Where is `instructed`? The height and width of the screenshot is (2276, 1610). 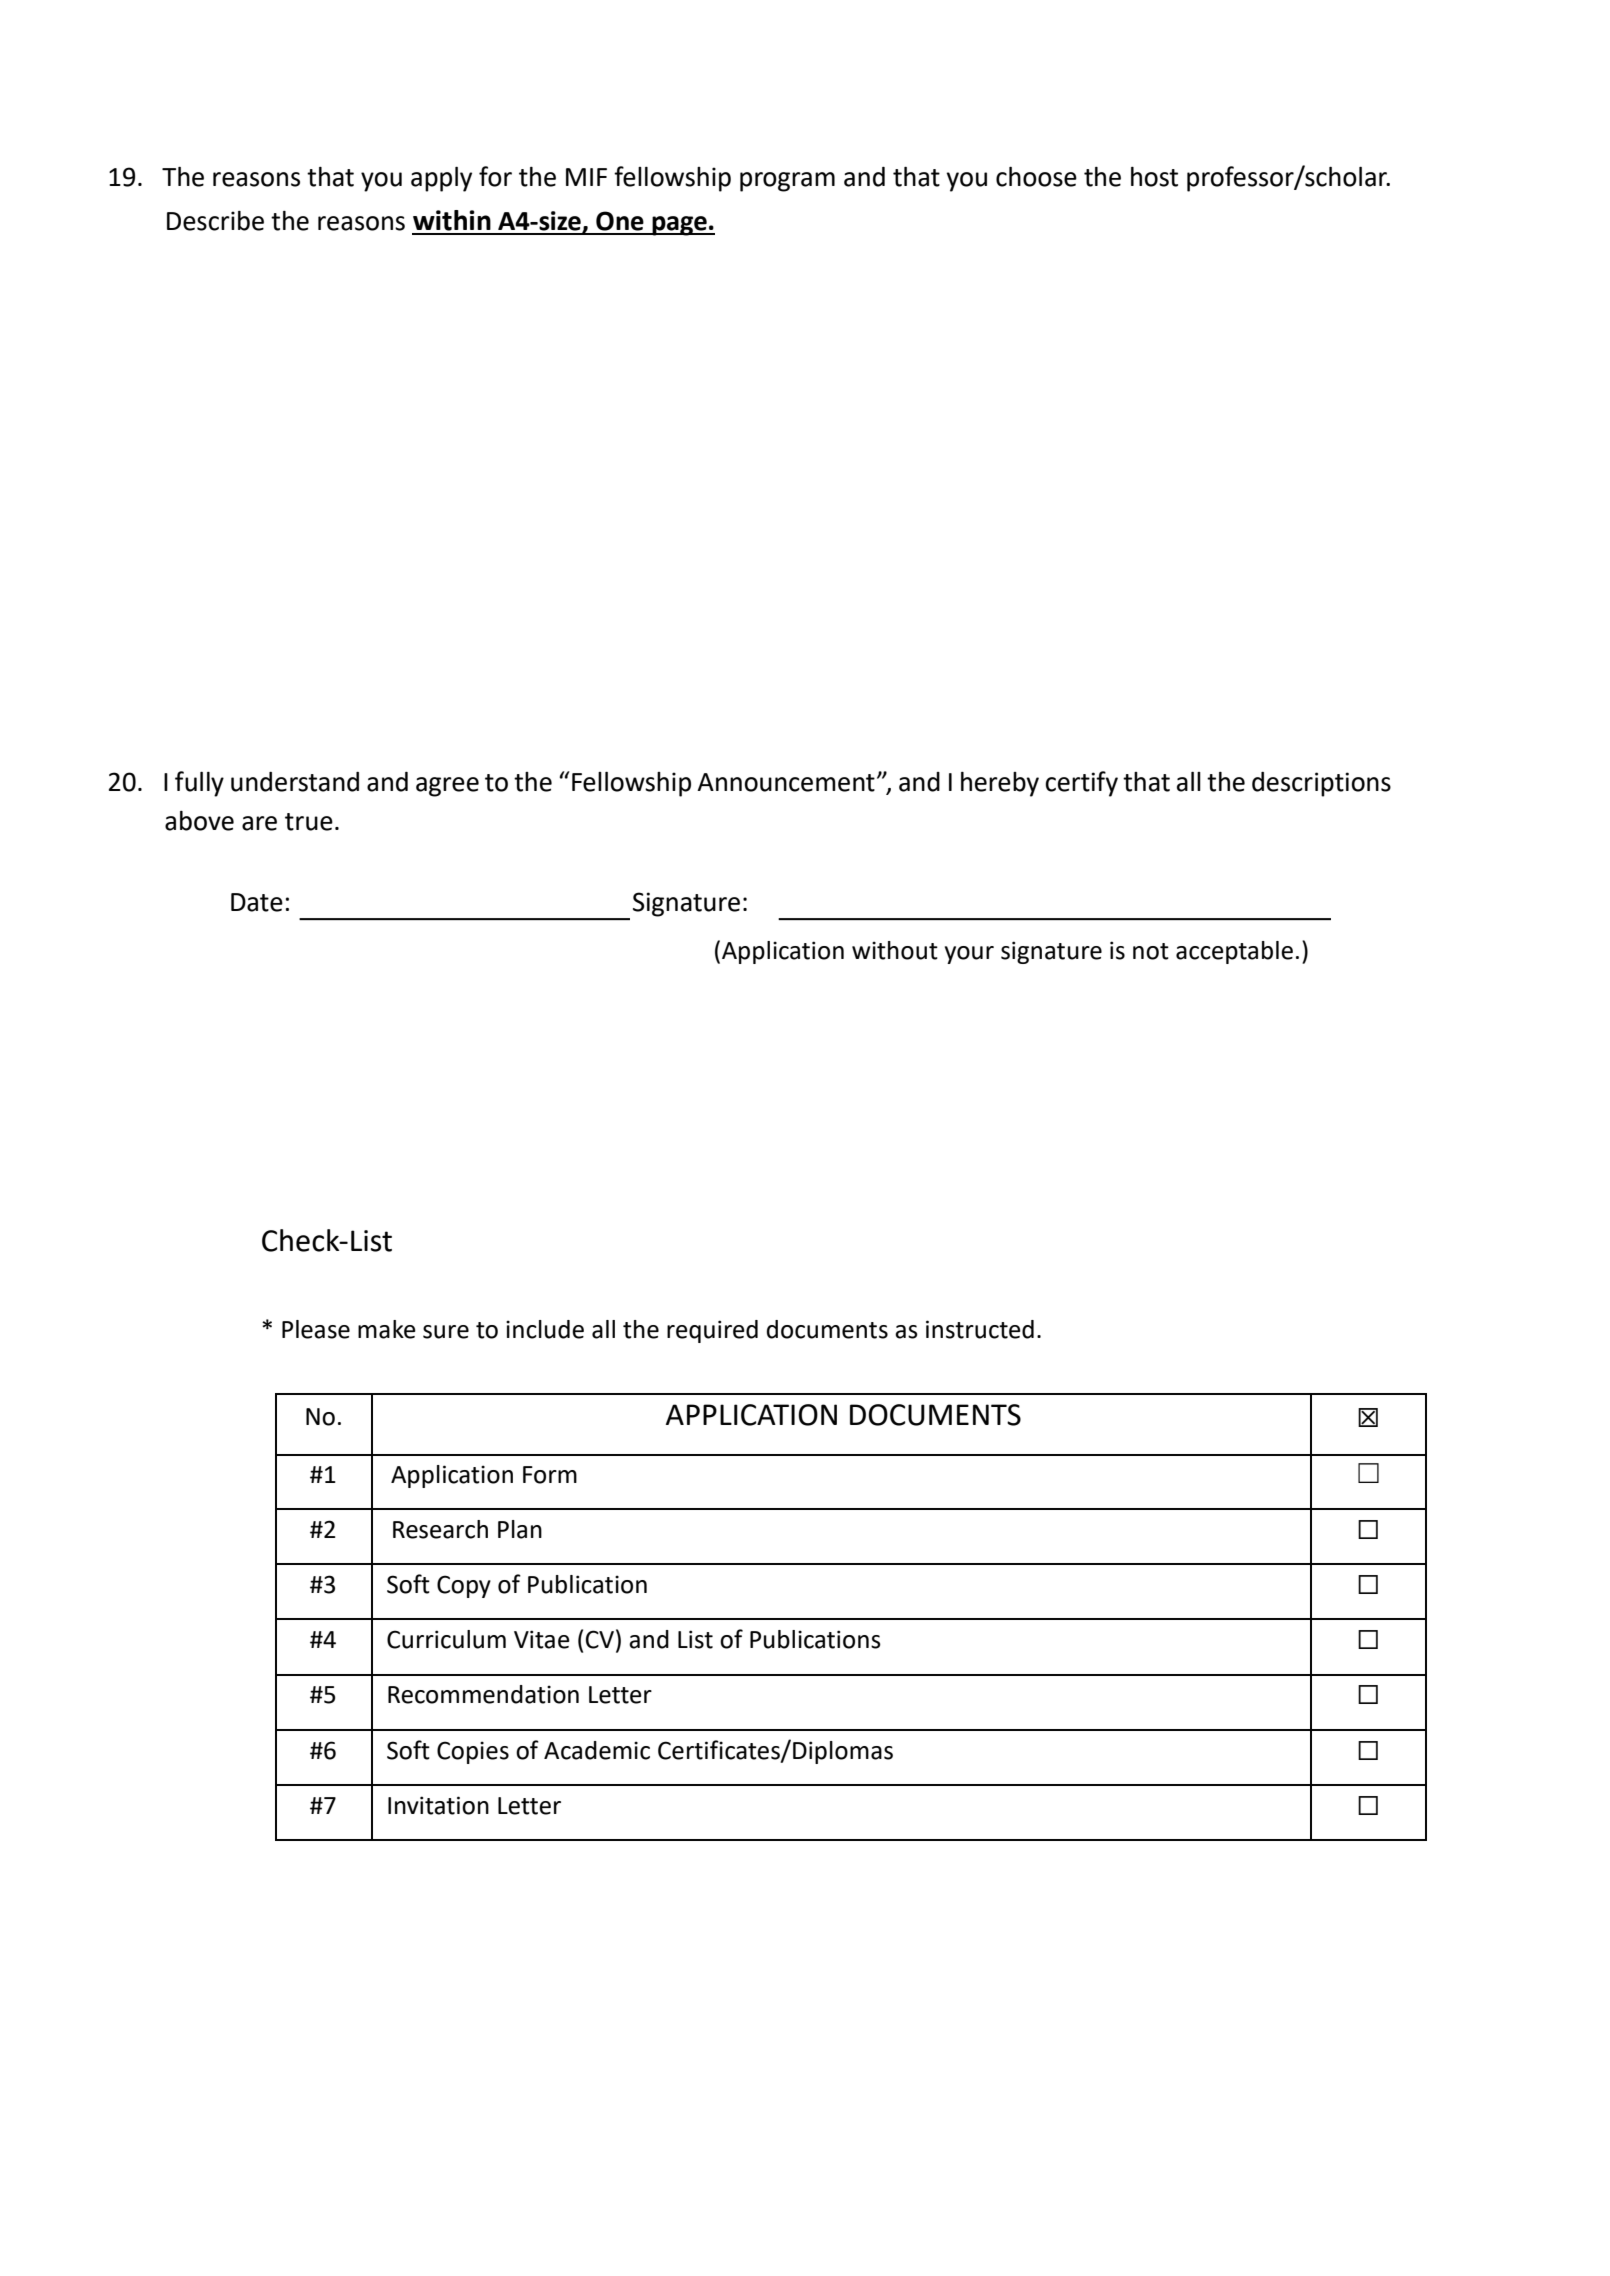 instructed is located at coordinates (980, 1329).
